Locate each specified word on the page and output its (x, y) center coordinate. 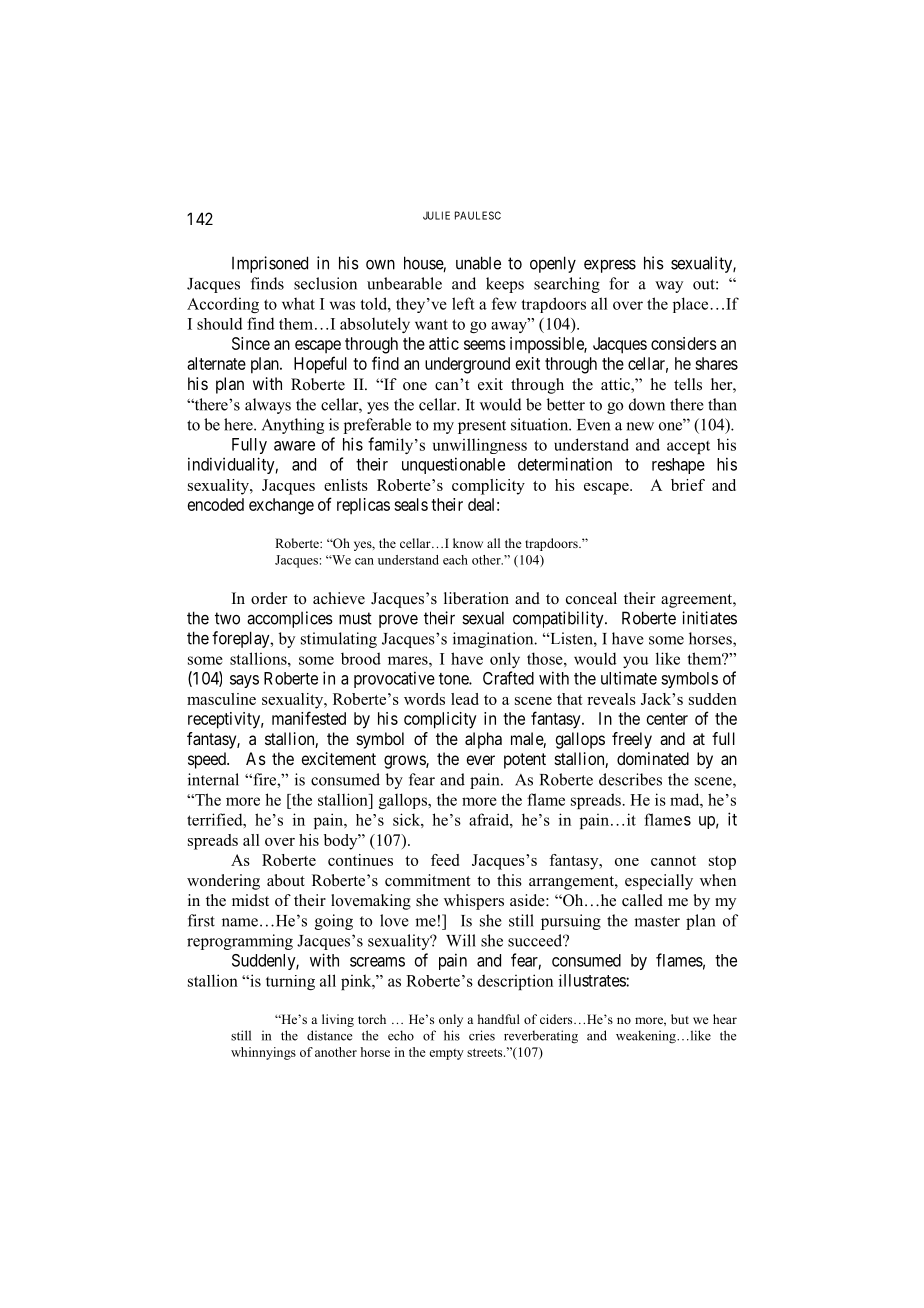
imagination (494, 640)
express (610, 266)
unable (478, 263)
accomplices (290, 619)
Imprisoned (270, 264)
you (635, 662)
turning (290, 982)
